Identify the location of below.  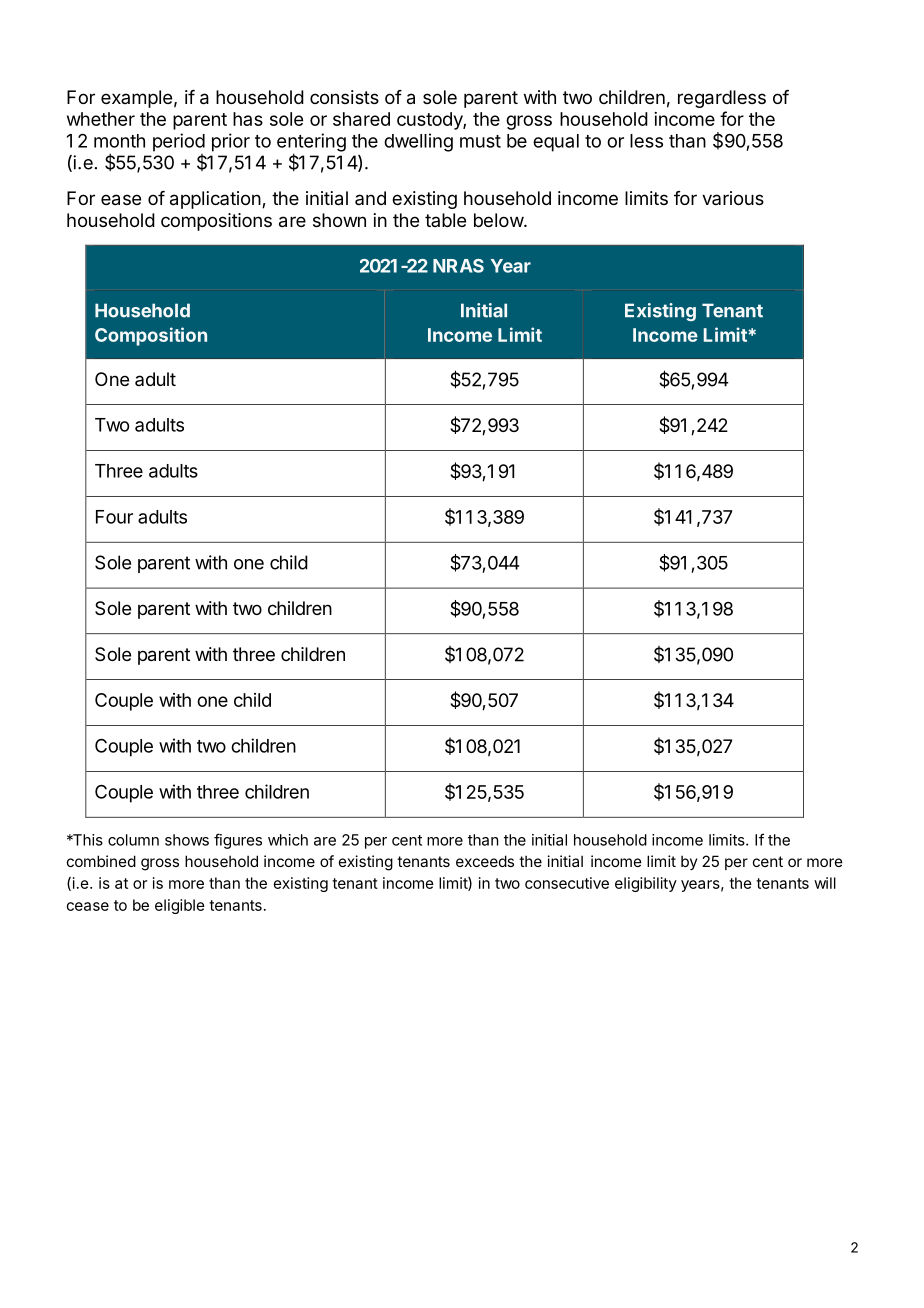
(499, 220).
